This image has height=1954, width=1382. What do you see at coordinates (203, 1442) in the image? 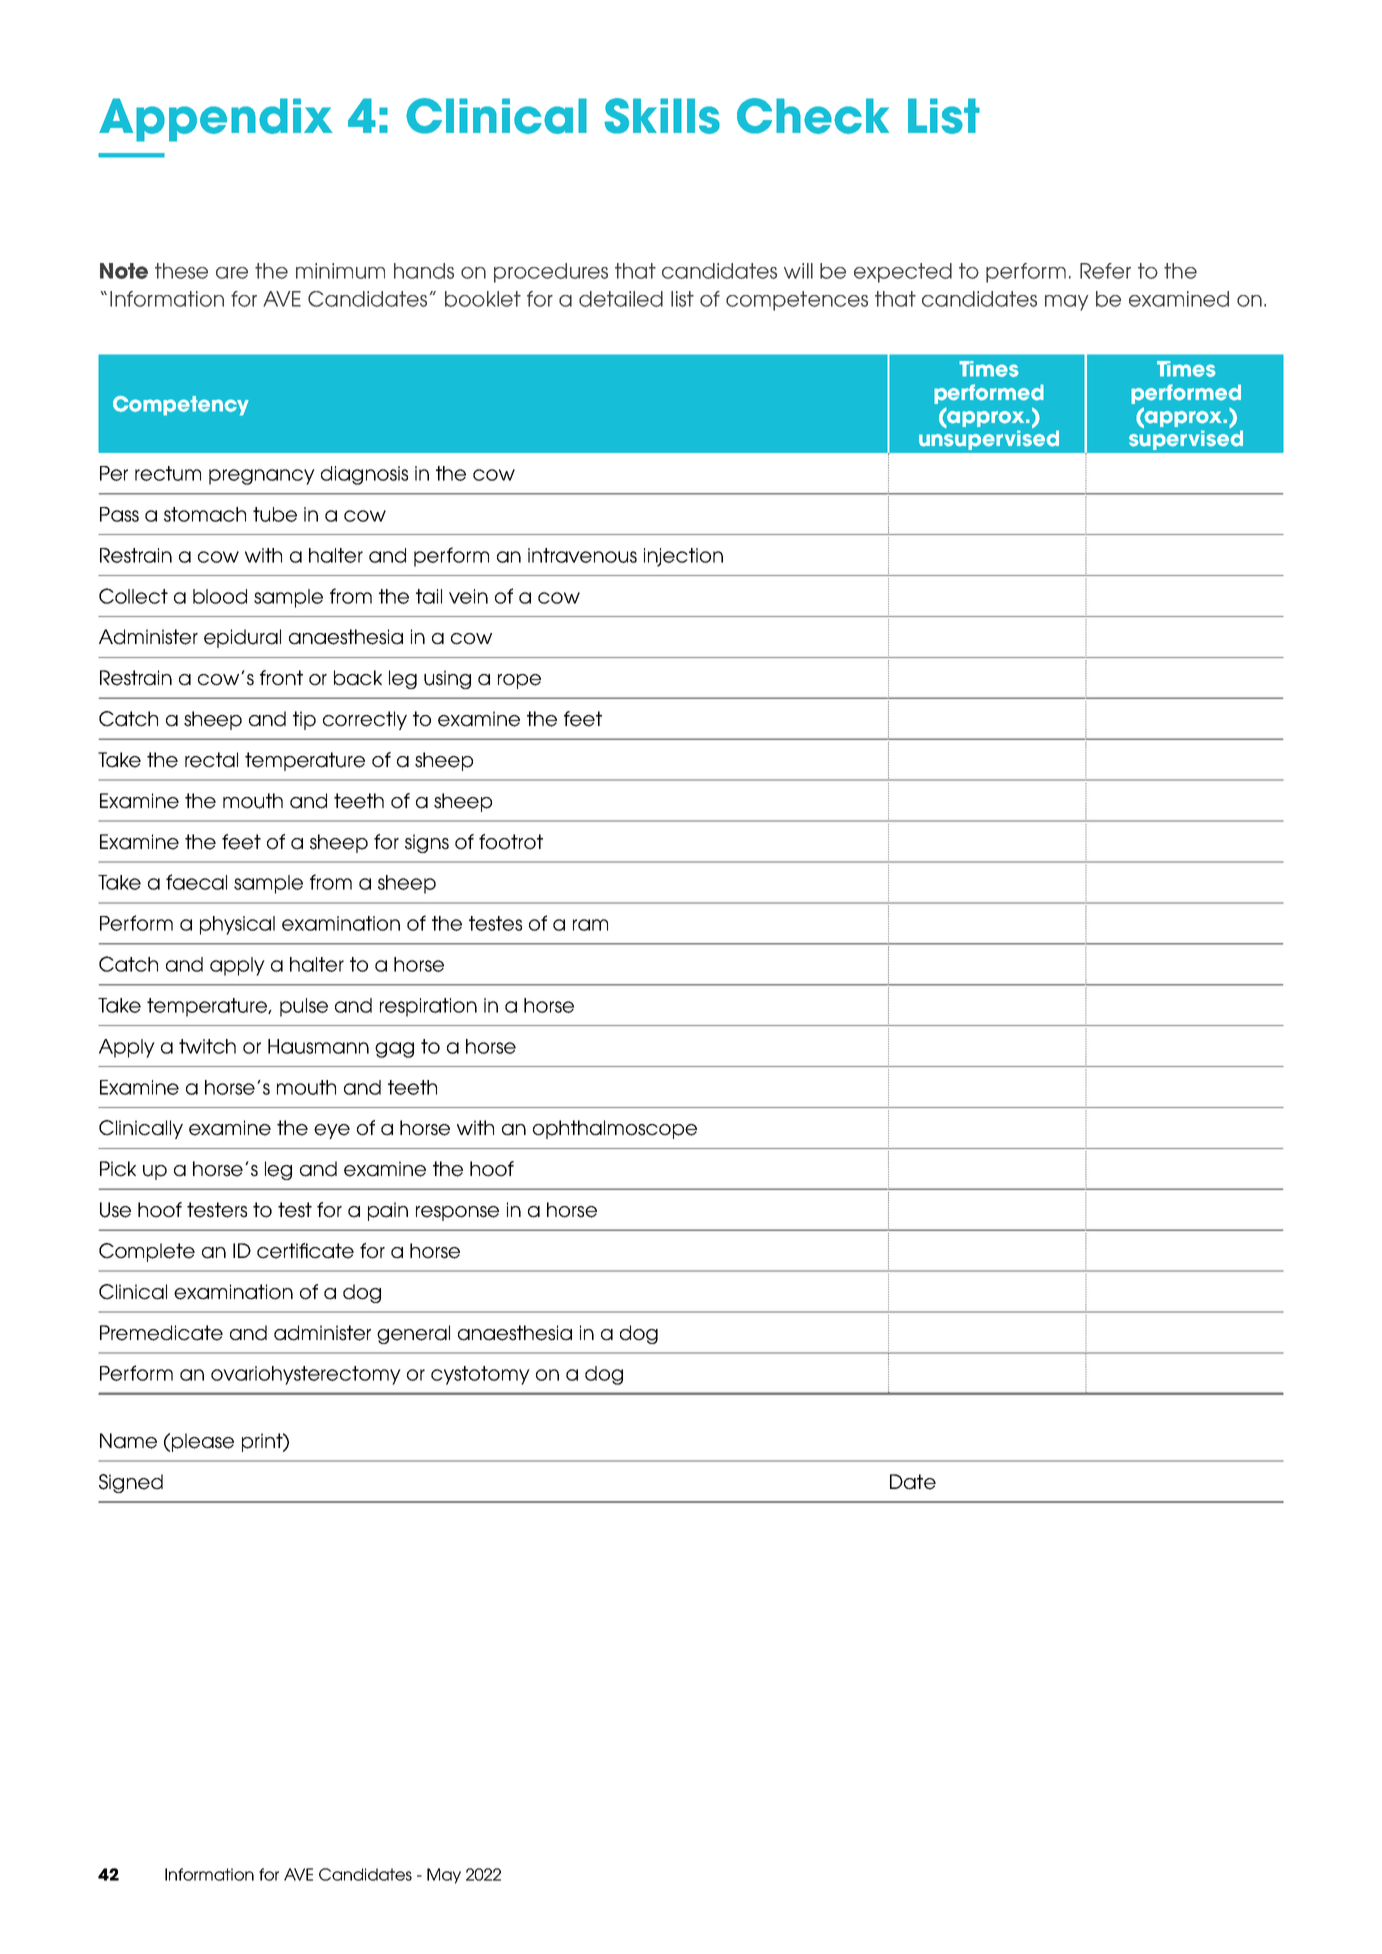
I see `please` at bounding box center [203, 1442].
